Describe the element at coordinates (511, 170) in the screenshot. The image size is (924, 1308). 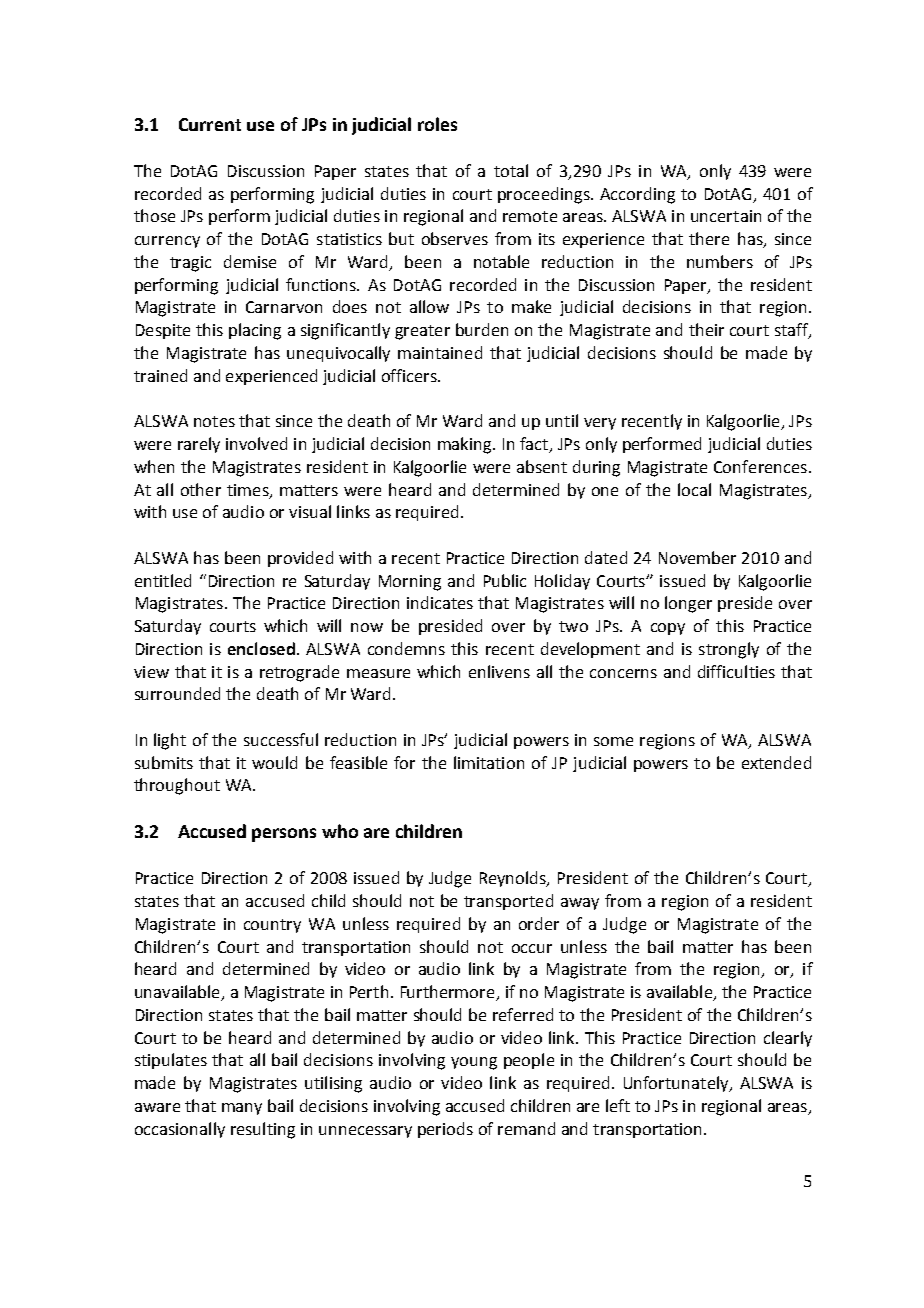
I see `total` at that location.
